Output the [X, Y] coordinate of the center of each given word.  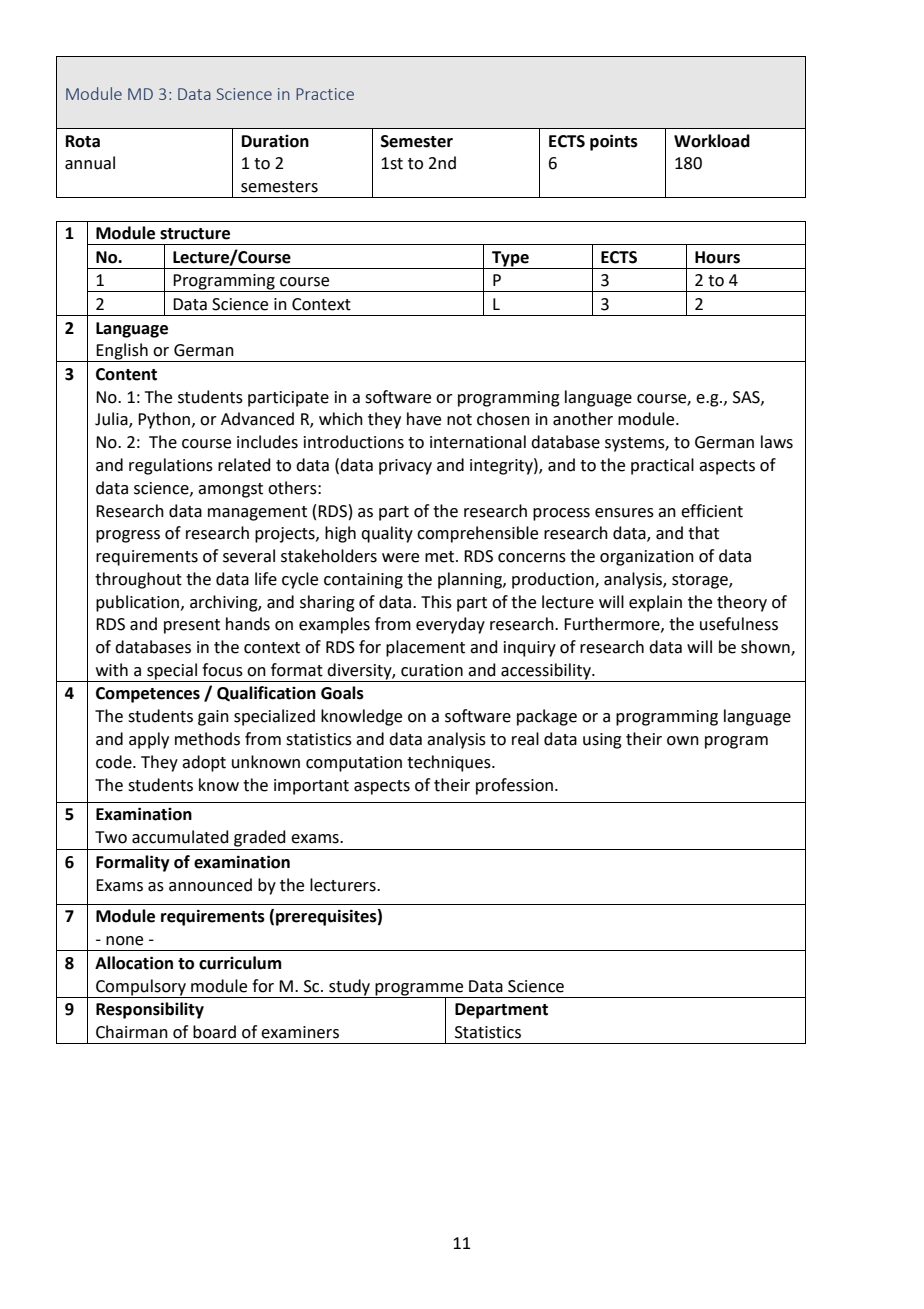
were [400, 558]
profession [514, 786]
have [424, 419]
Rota [83, 141]
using [602, 741]
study [349, 987]
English [122, 352]
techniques [450, 763]
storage [701, 581]
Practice [325, 94]
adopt [204, 763]
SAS [747, 398]
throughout [138, 580]
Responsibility [150, 1010]
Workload [712, 141]
